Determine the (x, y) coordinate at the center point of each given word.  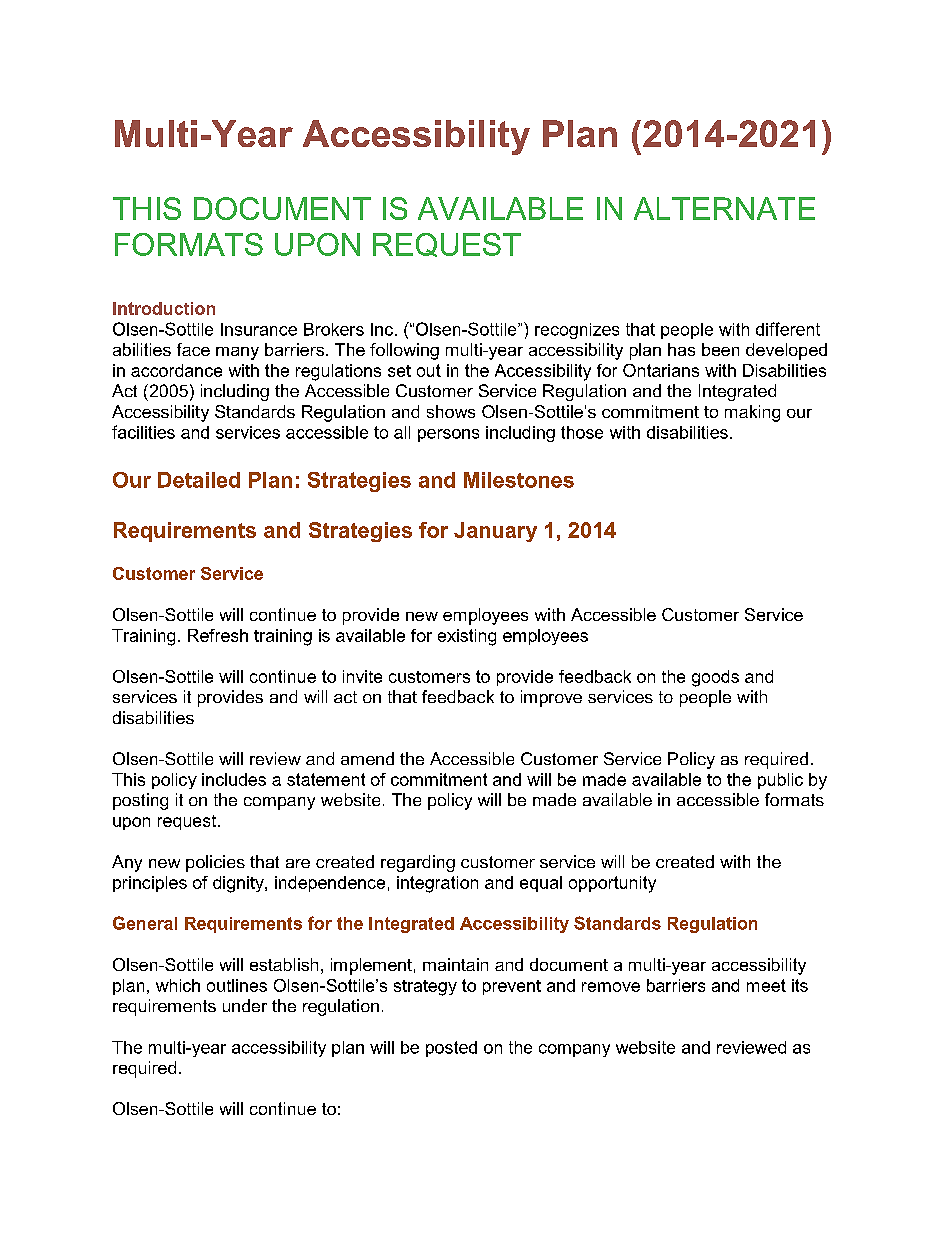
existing (467, 637)
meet (766, 985)
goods (715, 678)
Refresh (218, 635)
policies (215, 863)
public (780, 781)
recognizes (577, 331)
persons (448, 435)
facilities (143, 432)
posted (451, 1049)
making (752, 413)
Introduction (164, 308)
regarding (418, 863)
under (245, 1005)
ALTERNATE (724, 208)
